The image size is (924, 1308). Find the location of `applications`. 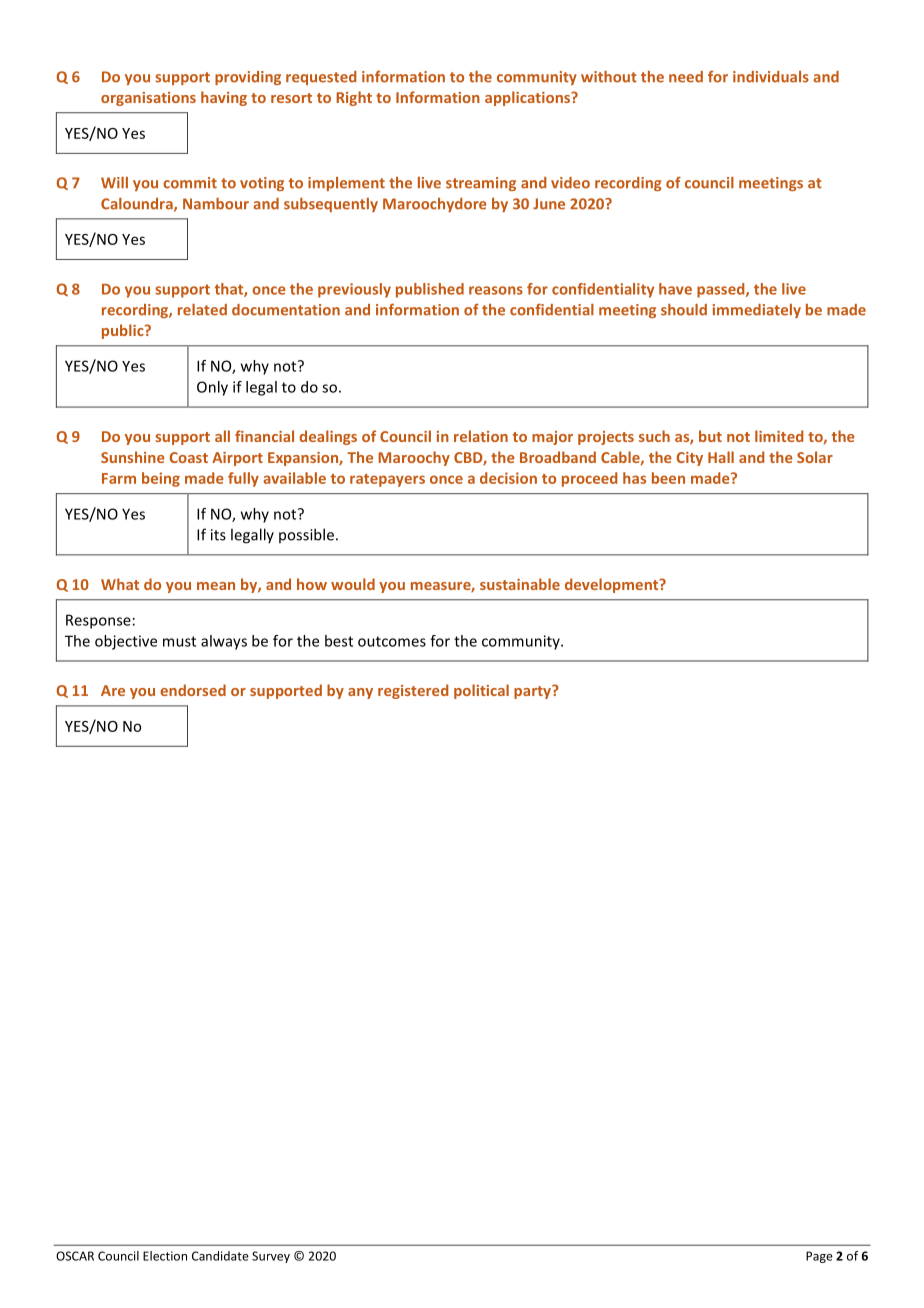

applications is located at coordinates (529, 98).
